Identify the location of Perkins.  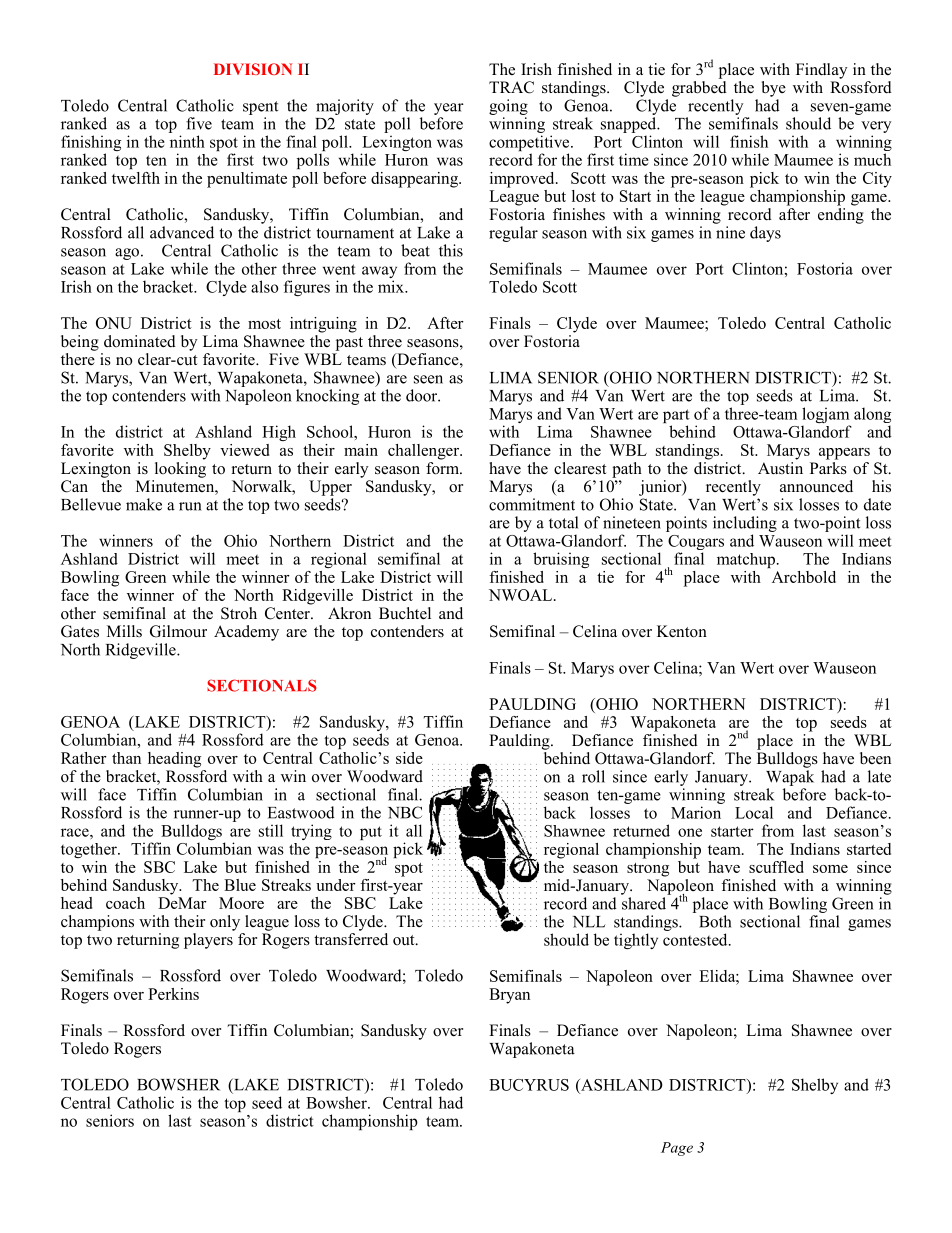
(173, 994).
